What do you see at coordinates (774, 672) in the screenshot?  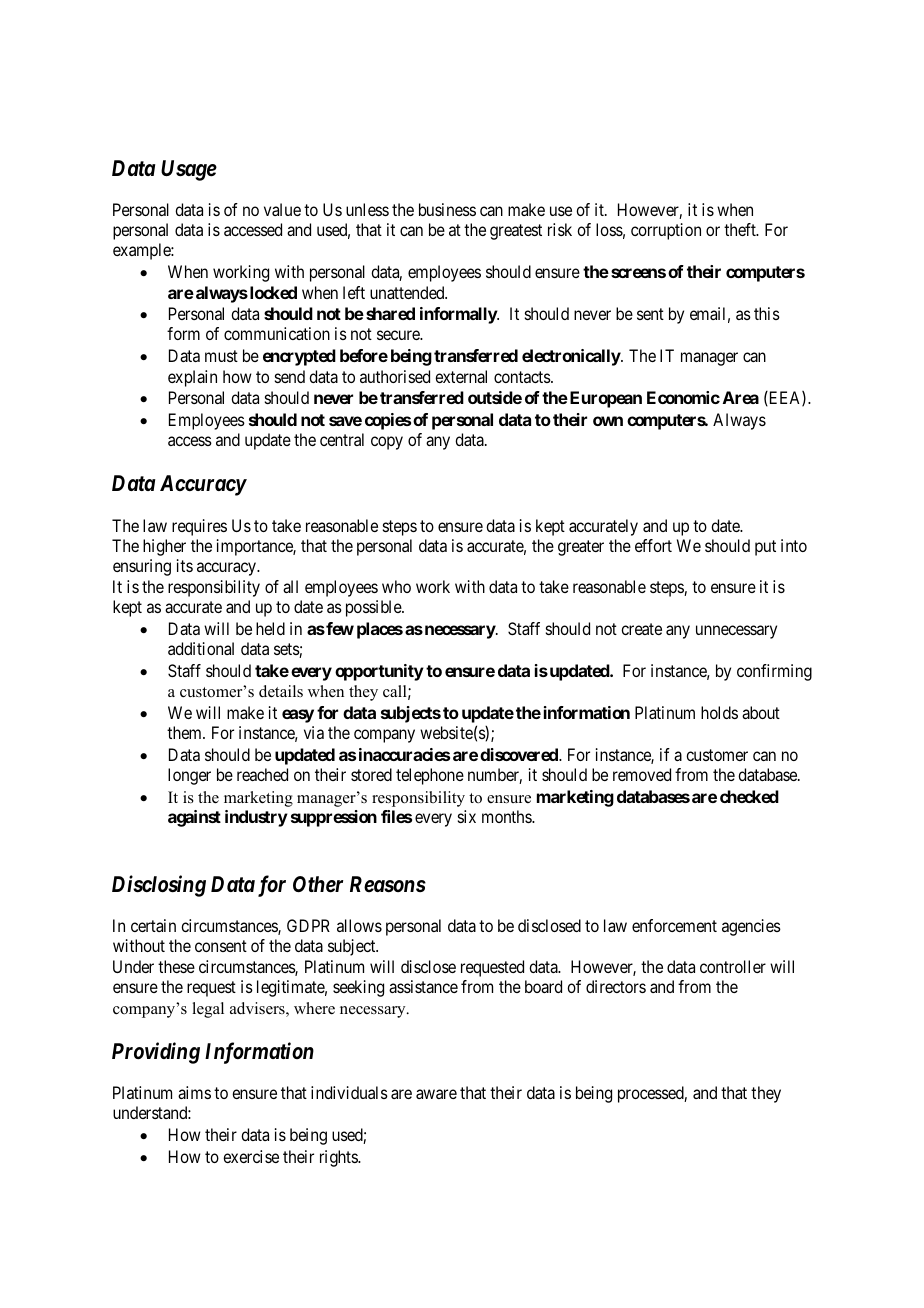 I see `confirming` at bounding box center [774, 672].
